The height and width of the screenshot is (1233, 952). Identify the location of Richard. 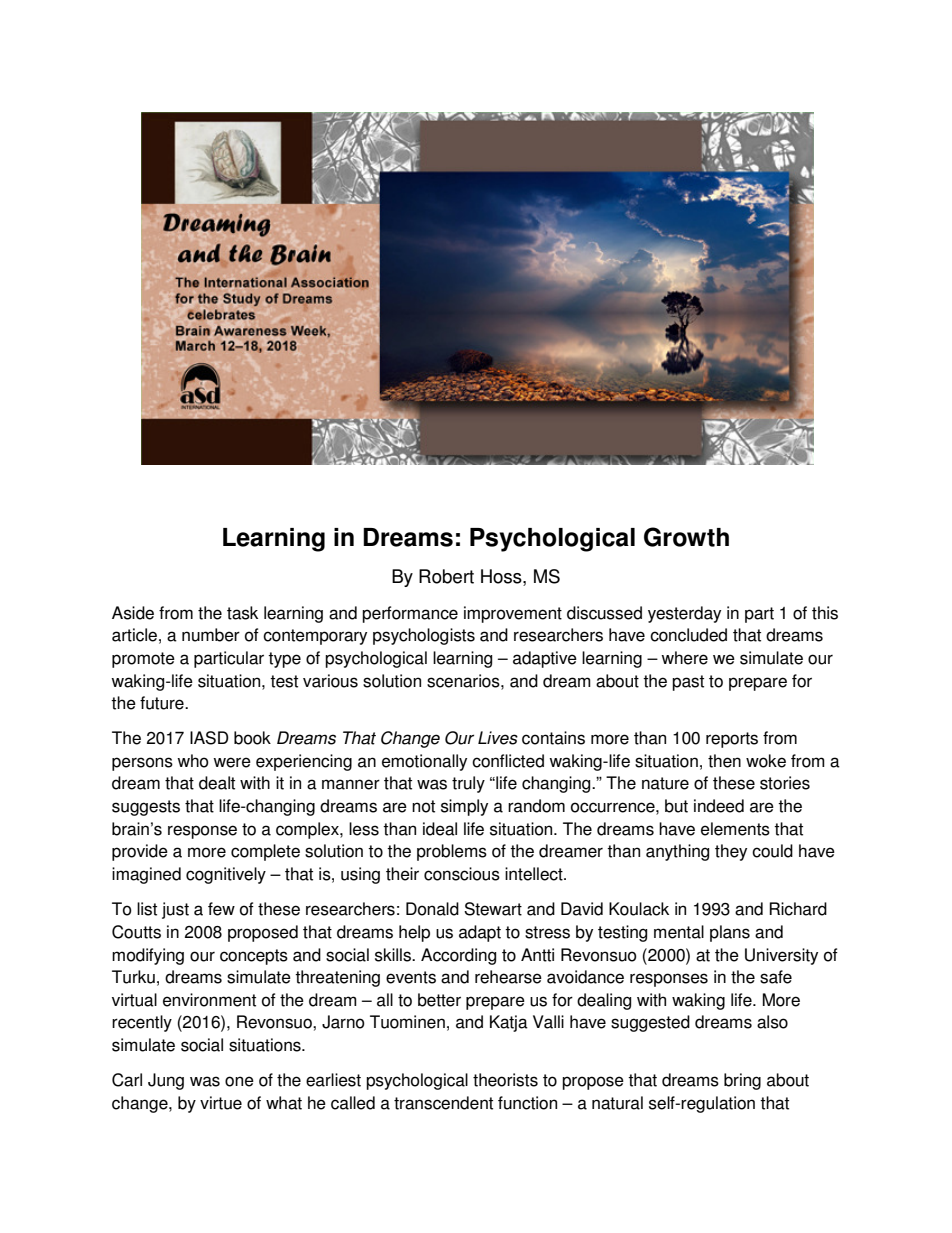
(798, 909).
